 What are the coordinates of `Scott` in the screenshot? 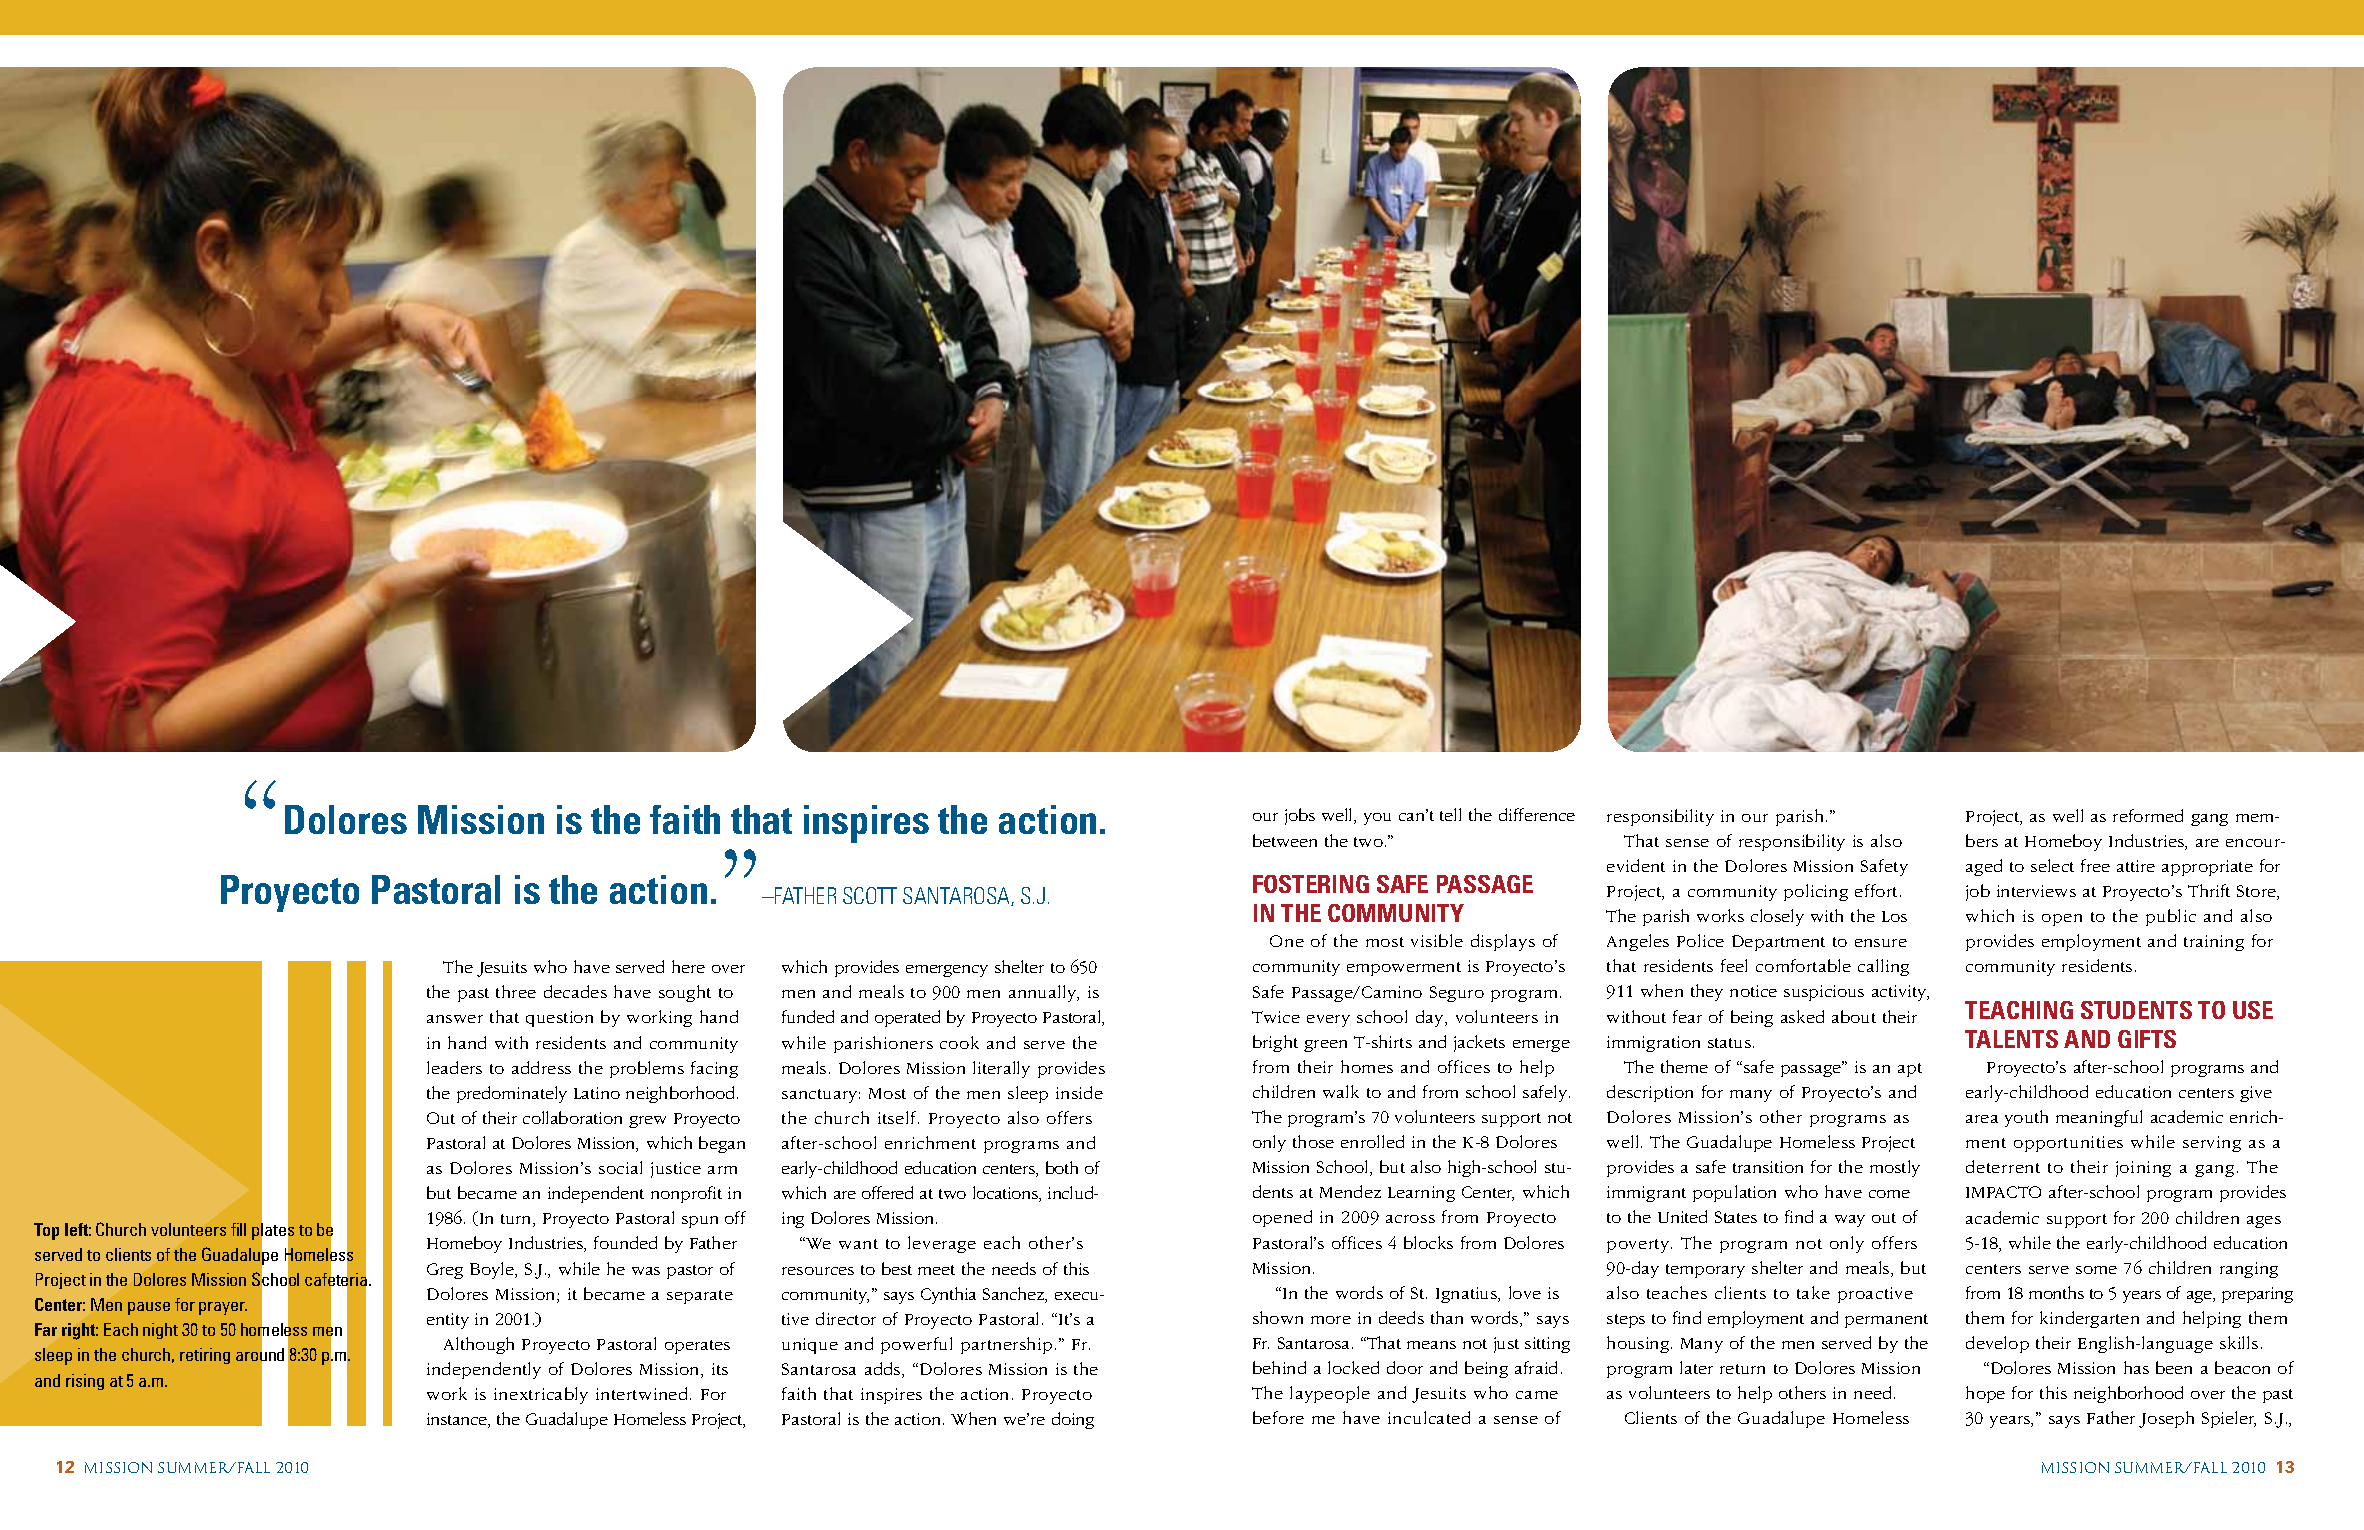 It's located at (870, 895).
